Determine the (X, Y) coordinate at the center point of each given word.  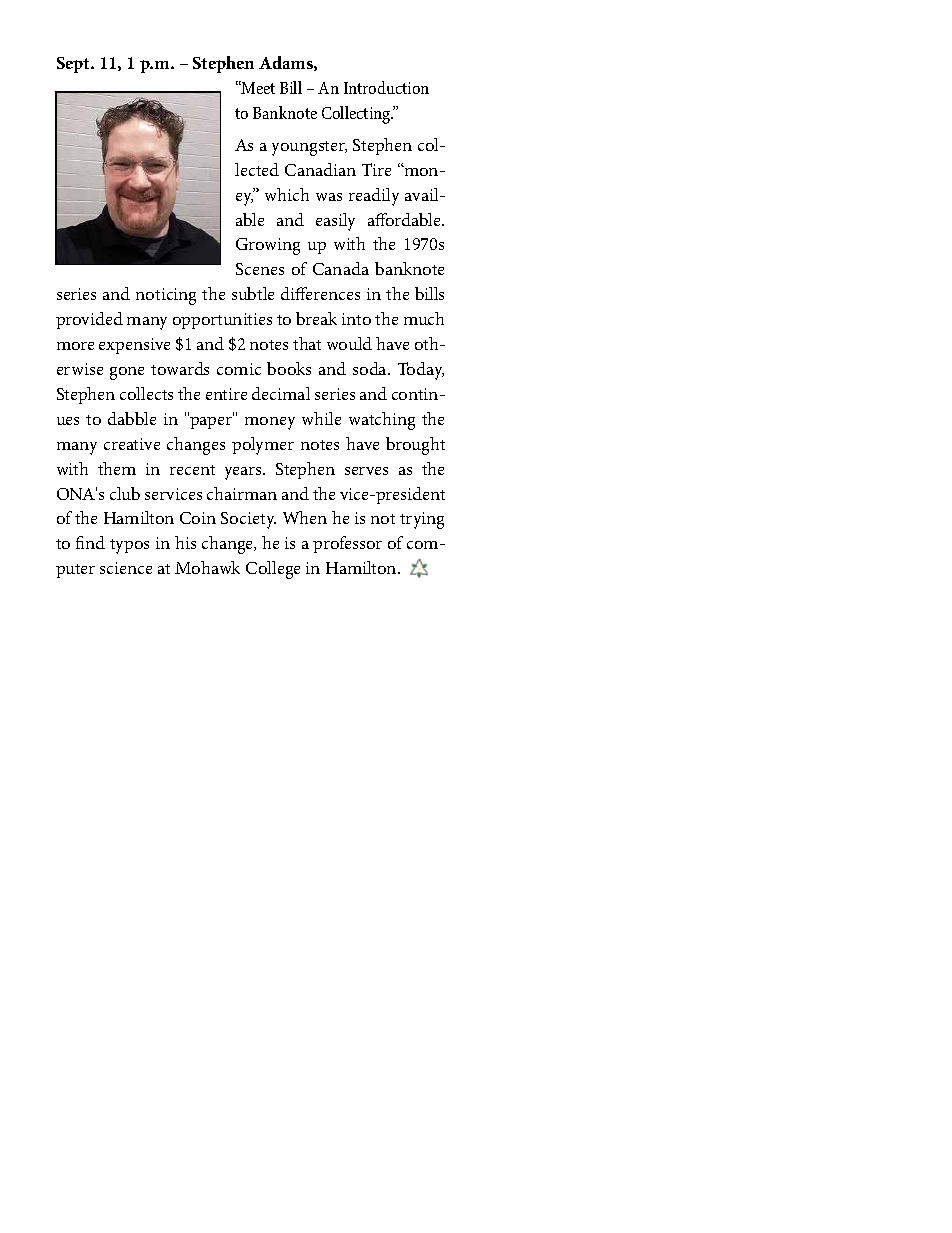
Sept (75, 65)
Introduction (386, 87)
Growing (268, 246)
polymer (263, 446)
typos (129, 546)
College (273, 570)
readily (374, 197)
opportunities (222, 321)
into (356, 319)
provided (89, 320)
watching (382, 421)
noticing (166, 296)
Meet (257, 87)
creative (132, 444)
